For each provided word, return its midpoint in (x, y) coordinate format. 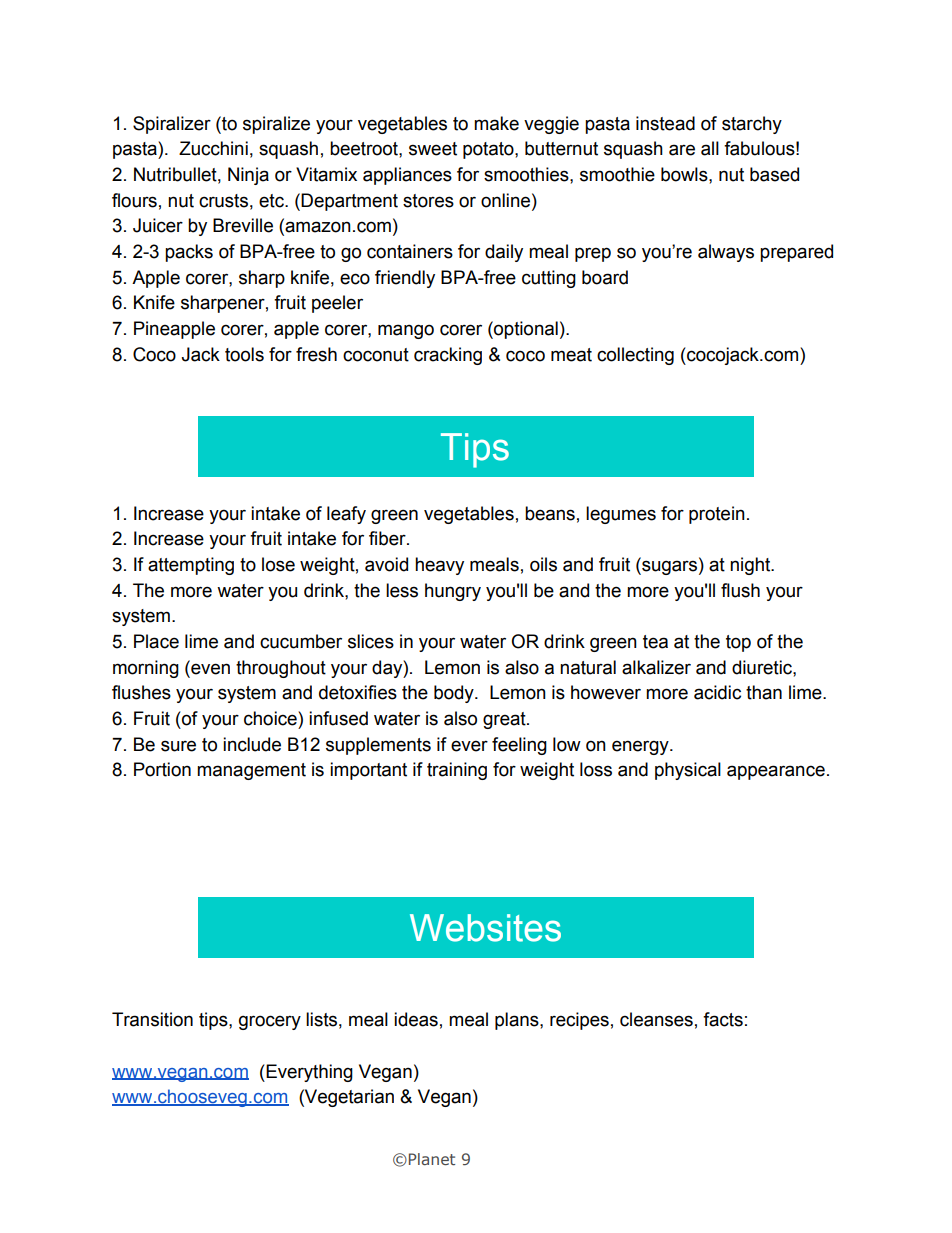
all (710, 148)
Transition (152, 1019)
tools (244, 354)
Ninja (248, 176)
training (457, 771)
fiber (388, 538)
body (455, 694)
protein (717, 515)
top (738, 643)
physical (688, 771)
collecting (635, 356)
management (251, 771)
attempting (191, 566)
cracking (448, 356)
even (209, 668)
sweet (433, 149)
